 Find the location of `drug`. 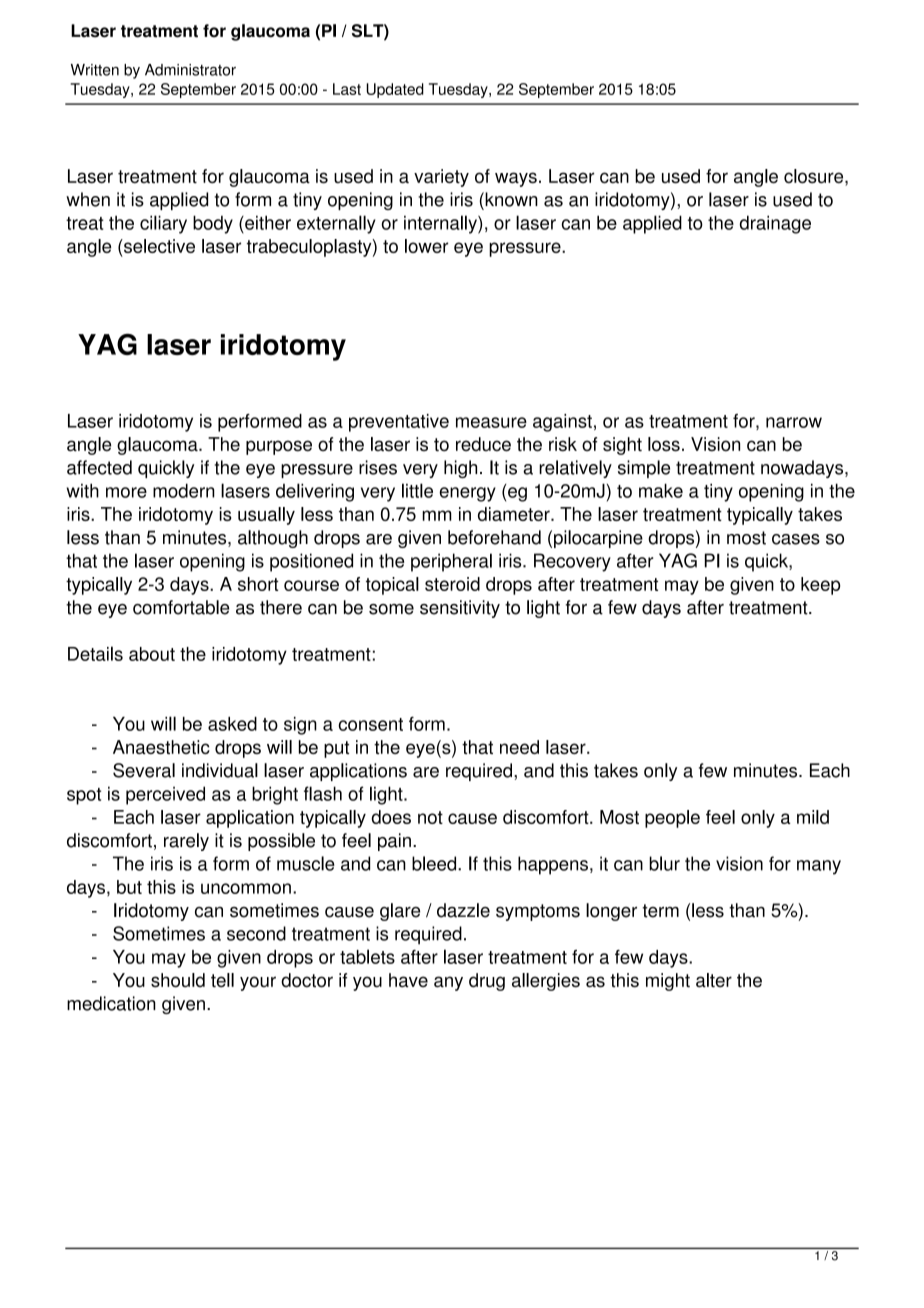

drug is located at coordinates (487, 982).
